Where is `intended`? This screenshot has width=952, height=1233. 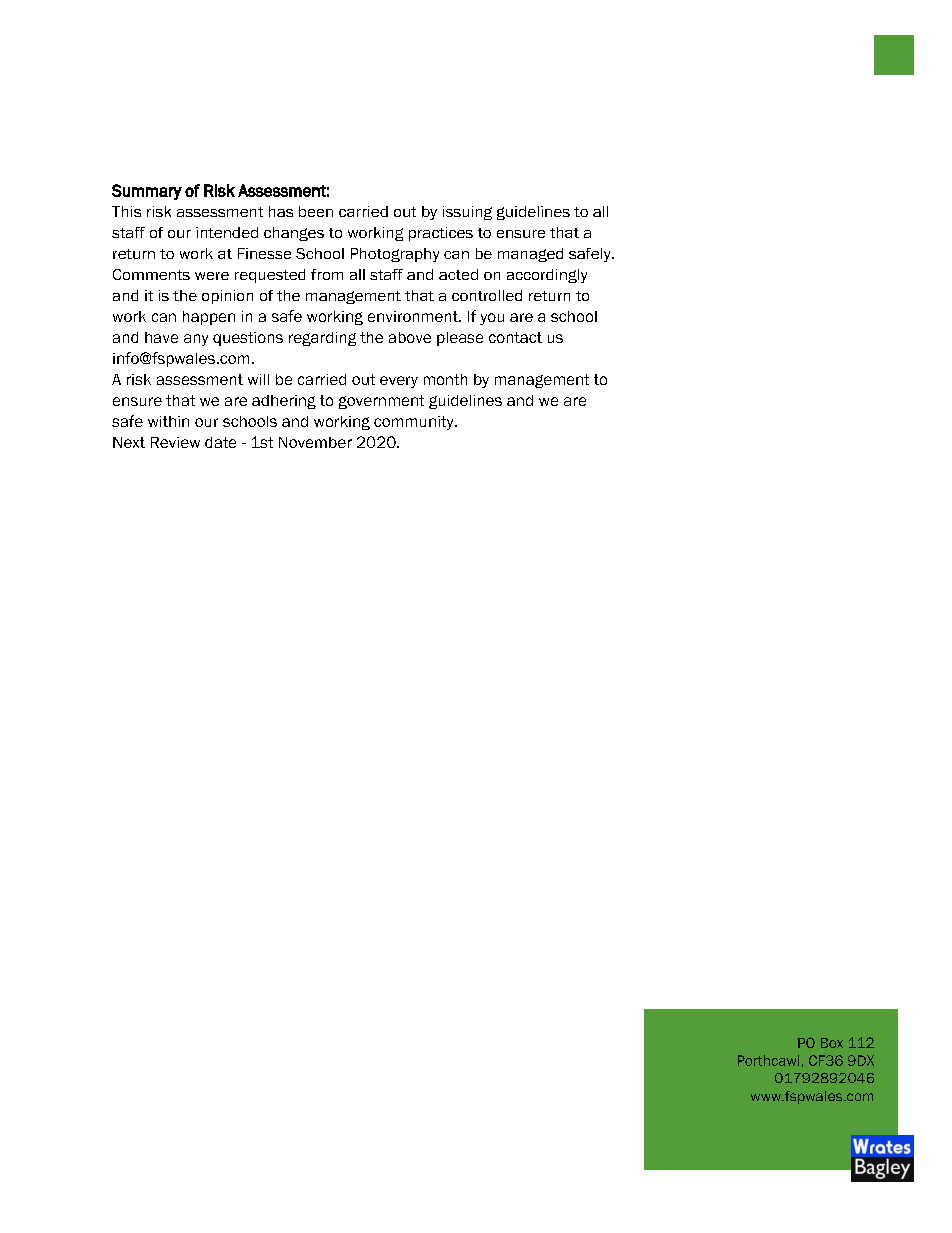 intended is located at coordinates (227, 232).
